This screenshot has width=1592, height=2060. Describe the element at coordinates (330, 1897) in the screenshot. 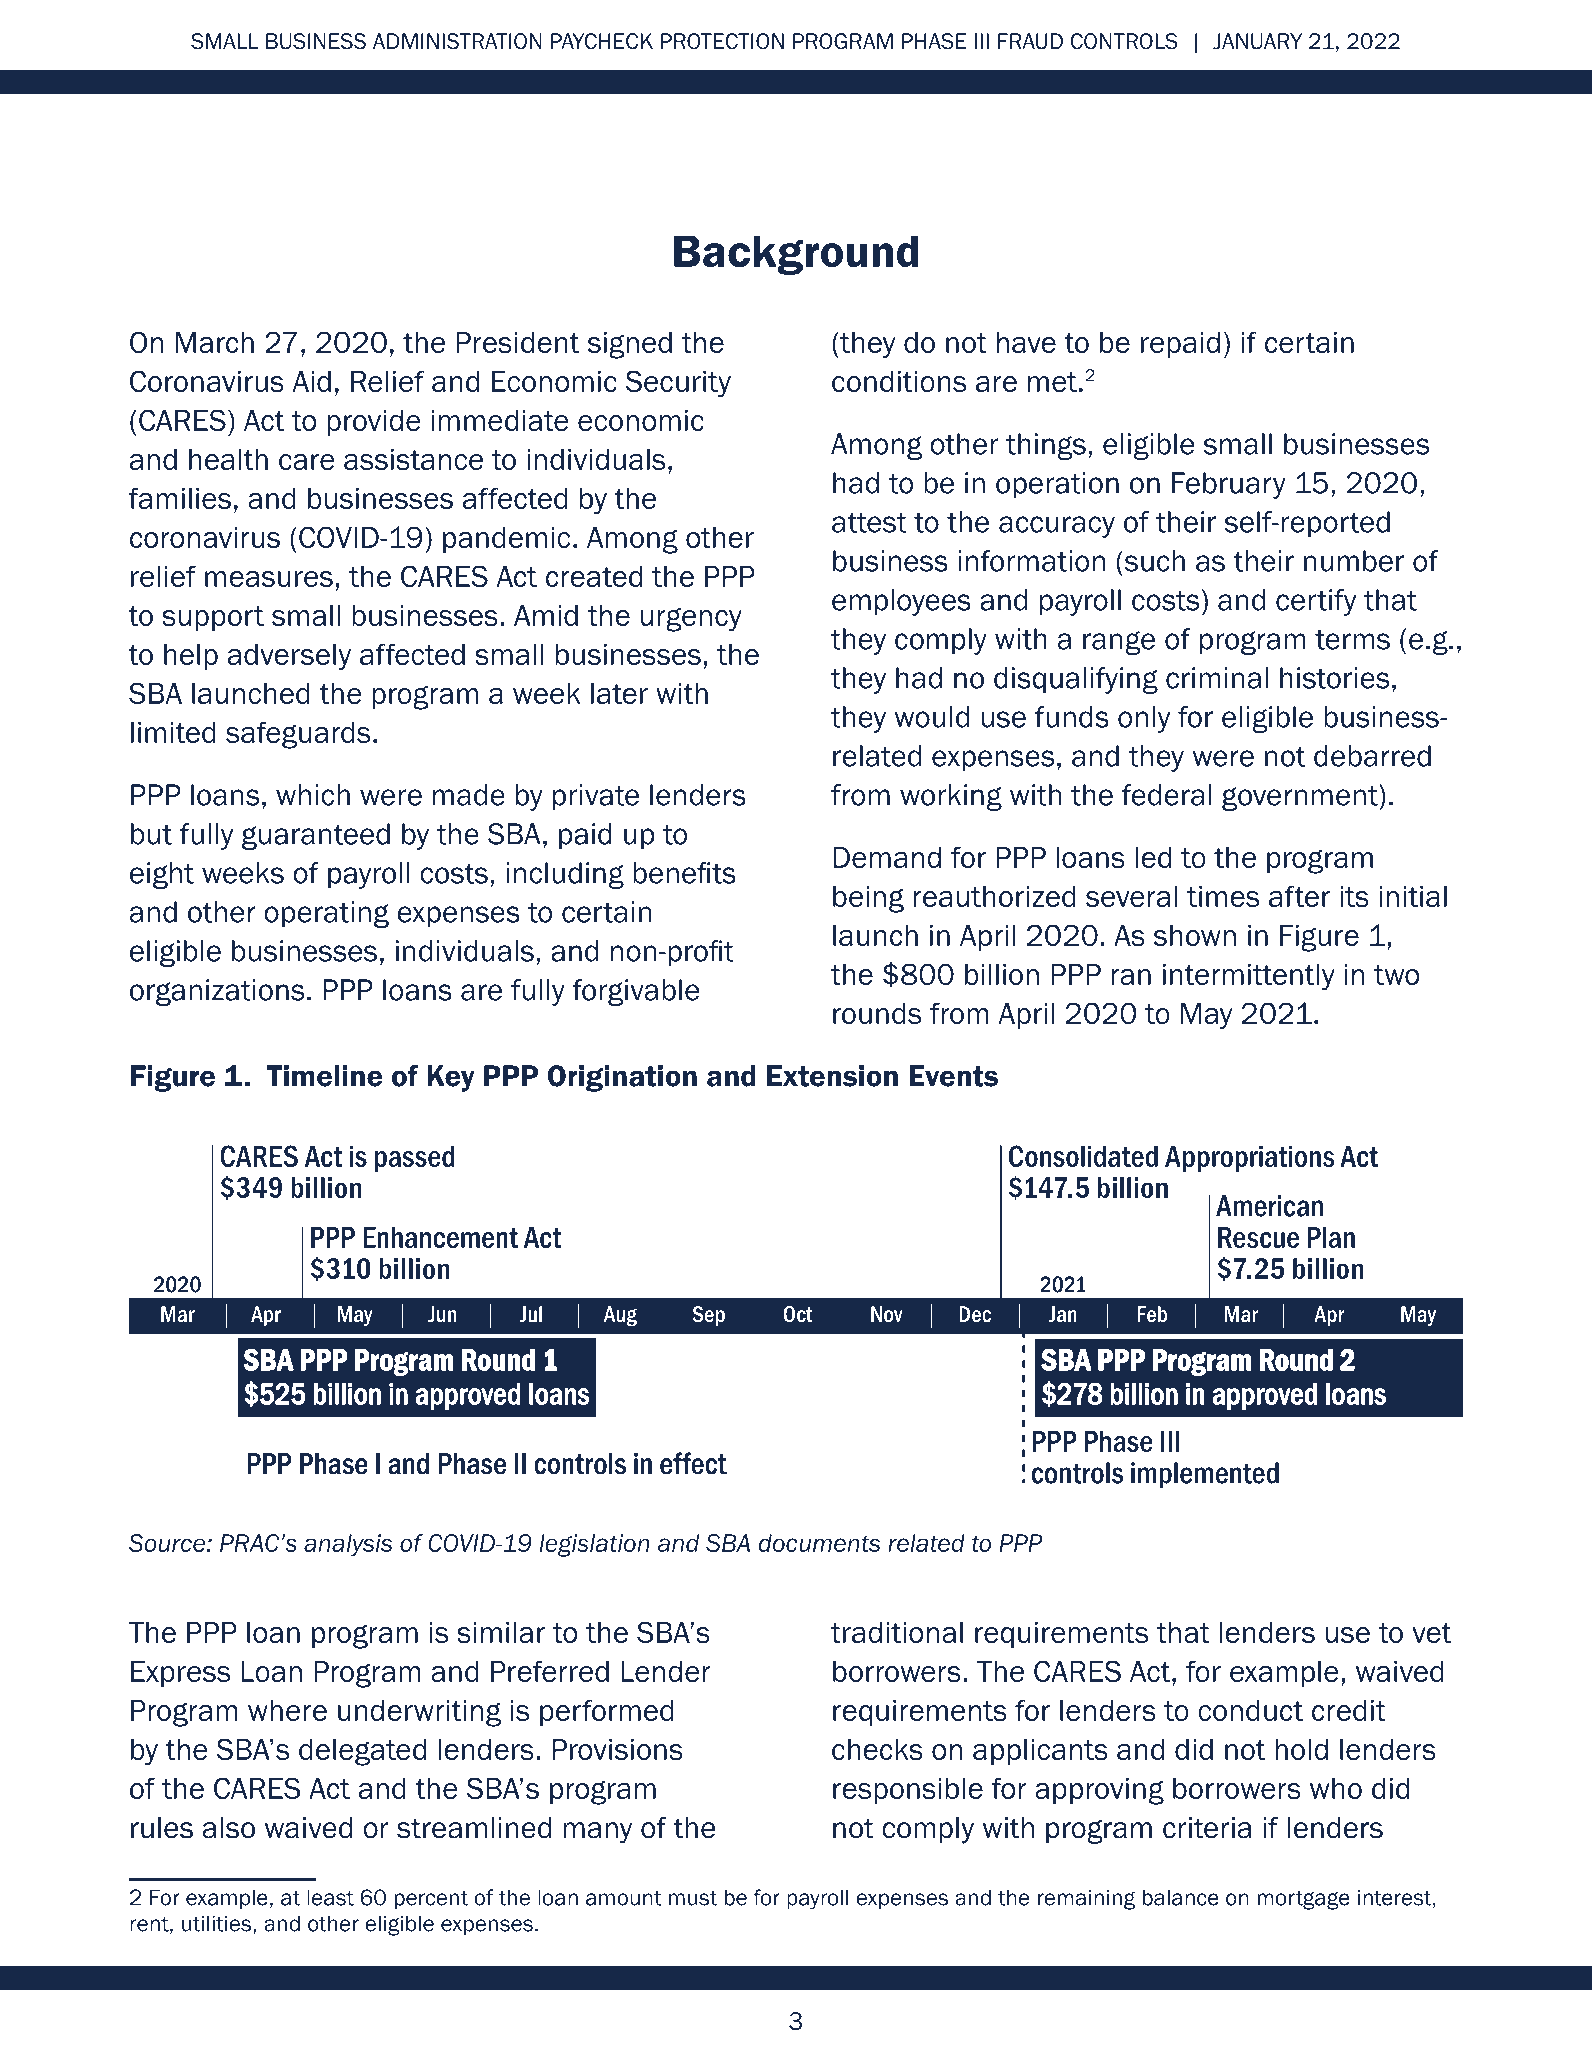

I see `least` at that location.
